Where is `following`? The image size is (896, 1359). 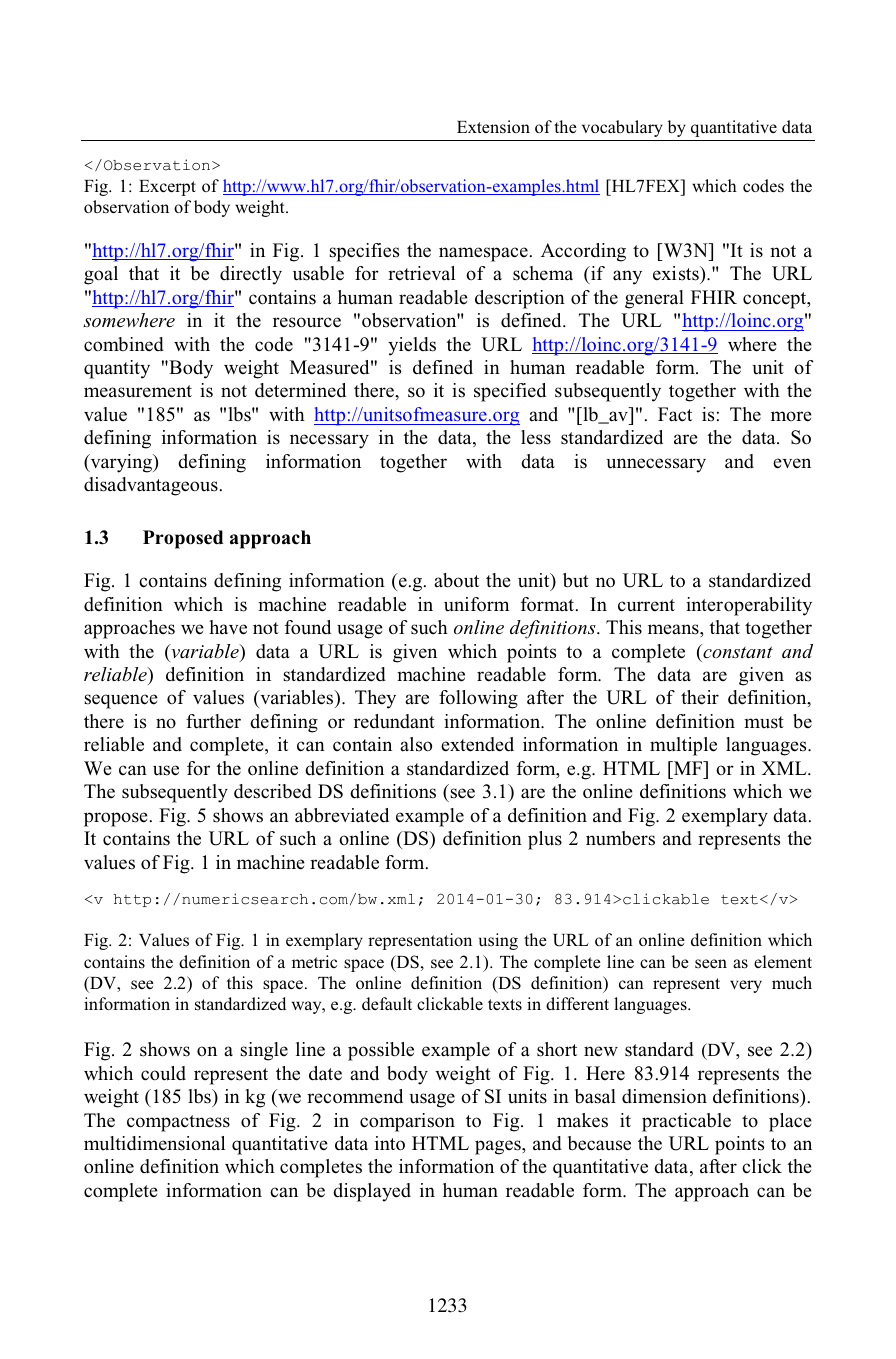 following is located at coordinates (478, 699).
